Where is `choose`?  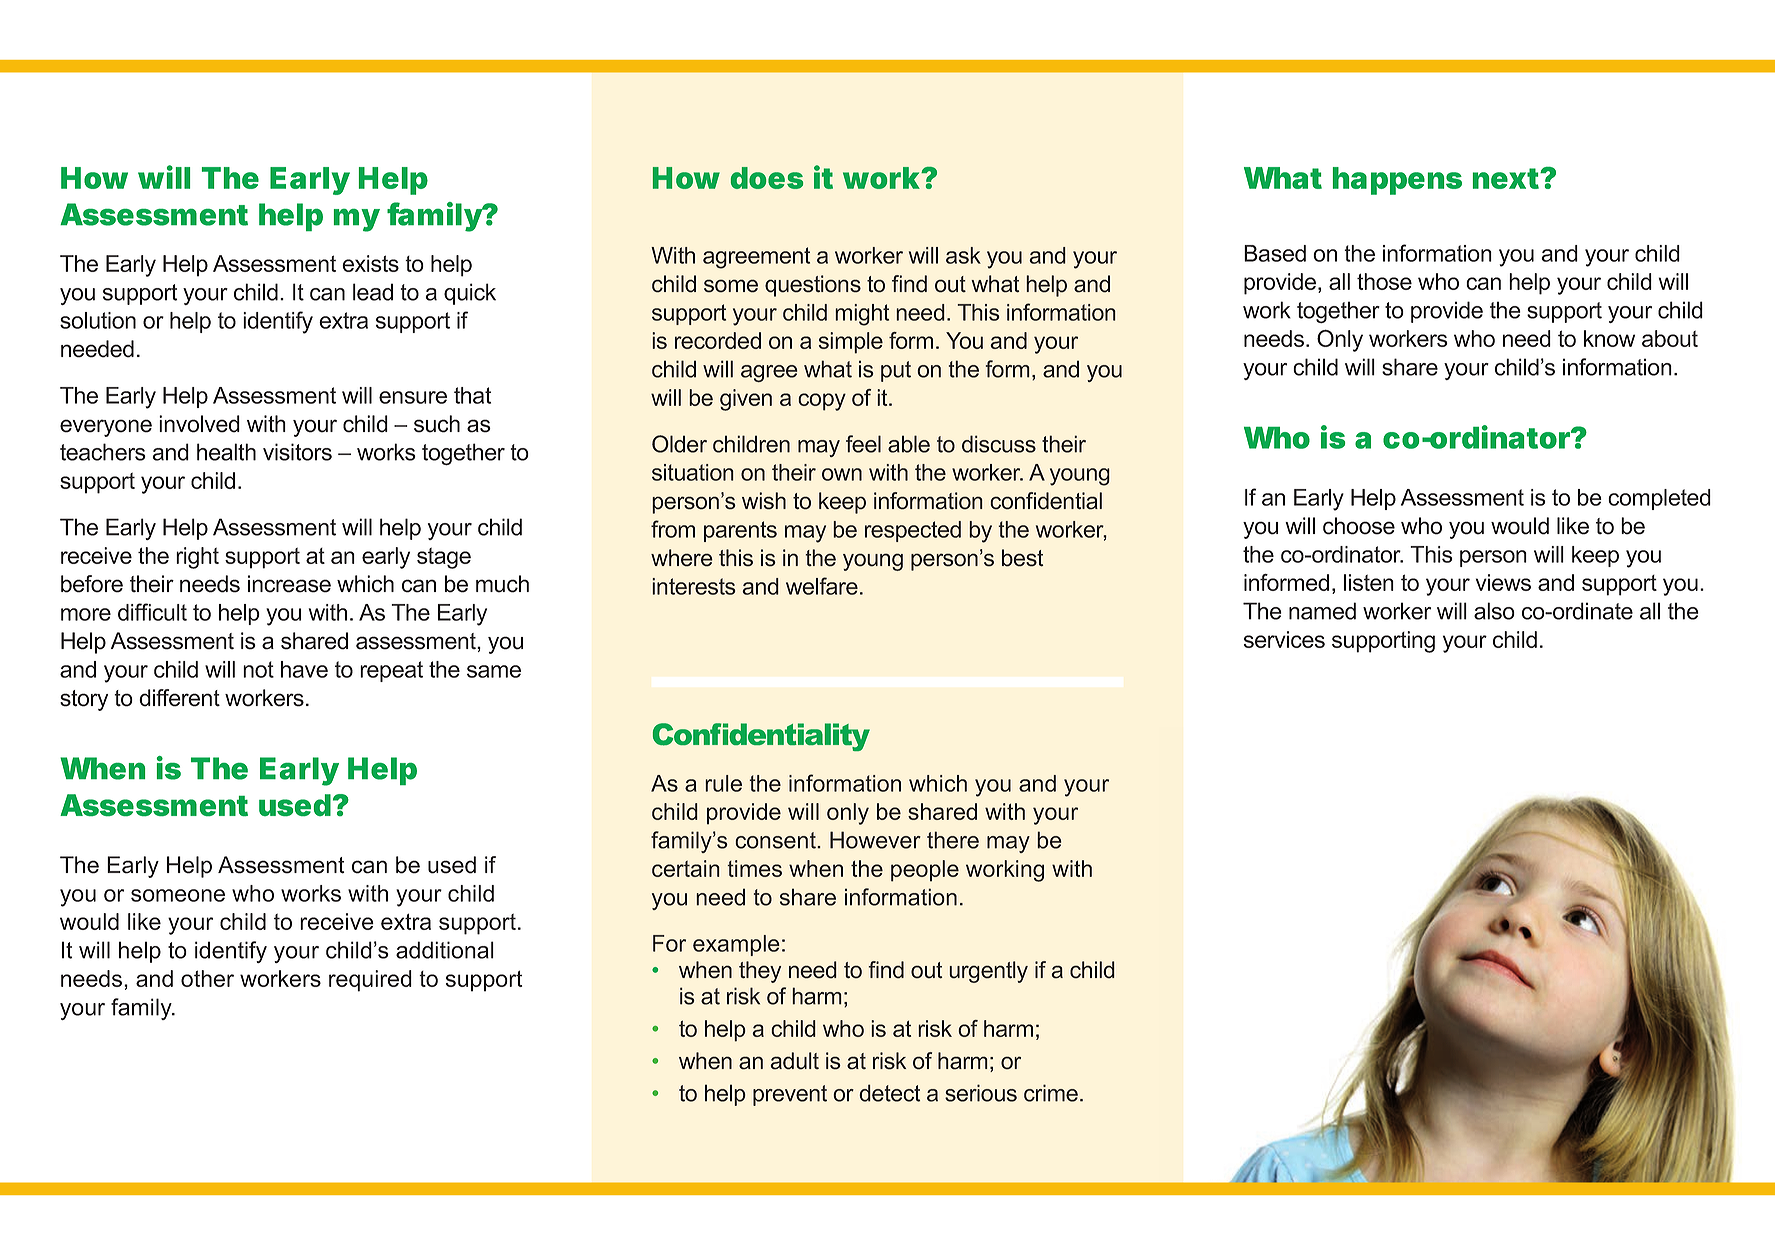
choose is located at coordinates (1359, 526).
